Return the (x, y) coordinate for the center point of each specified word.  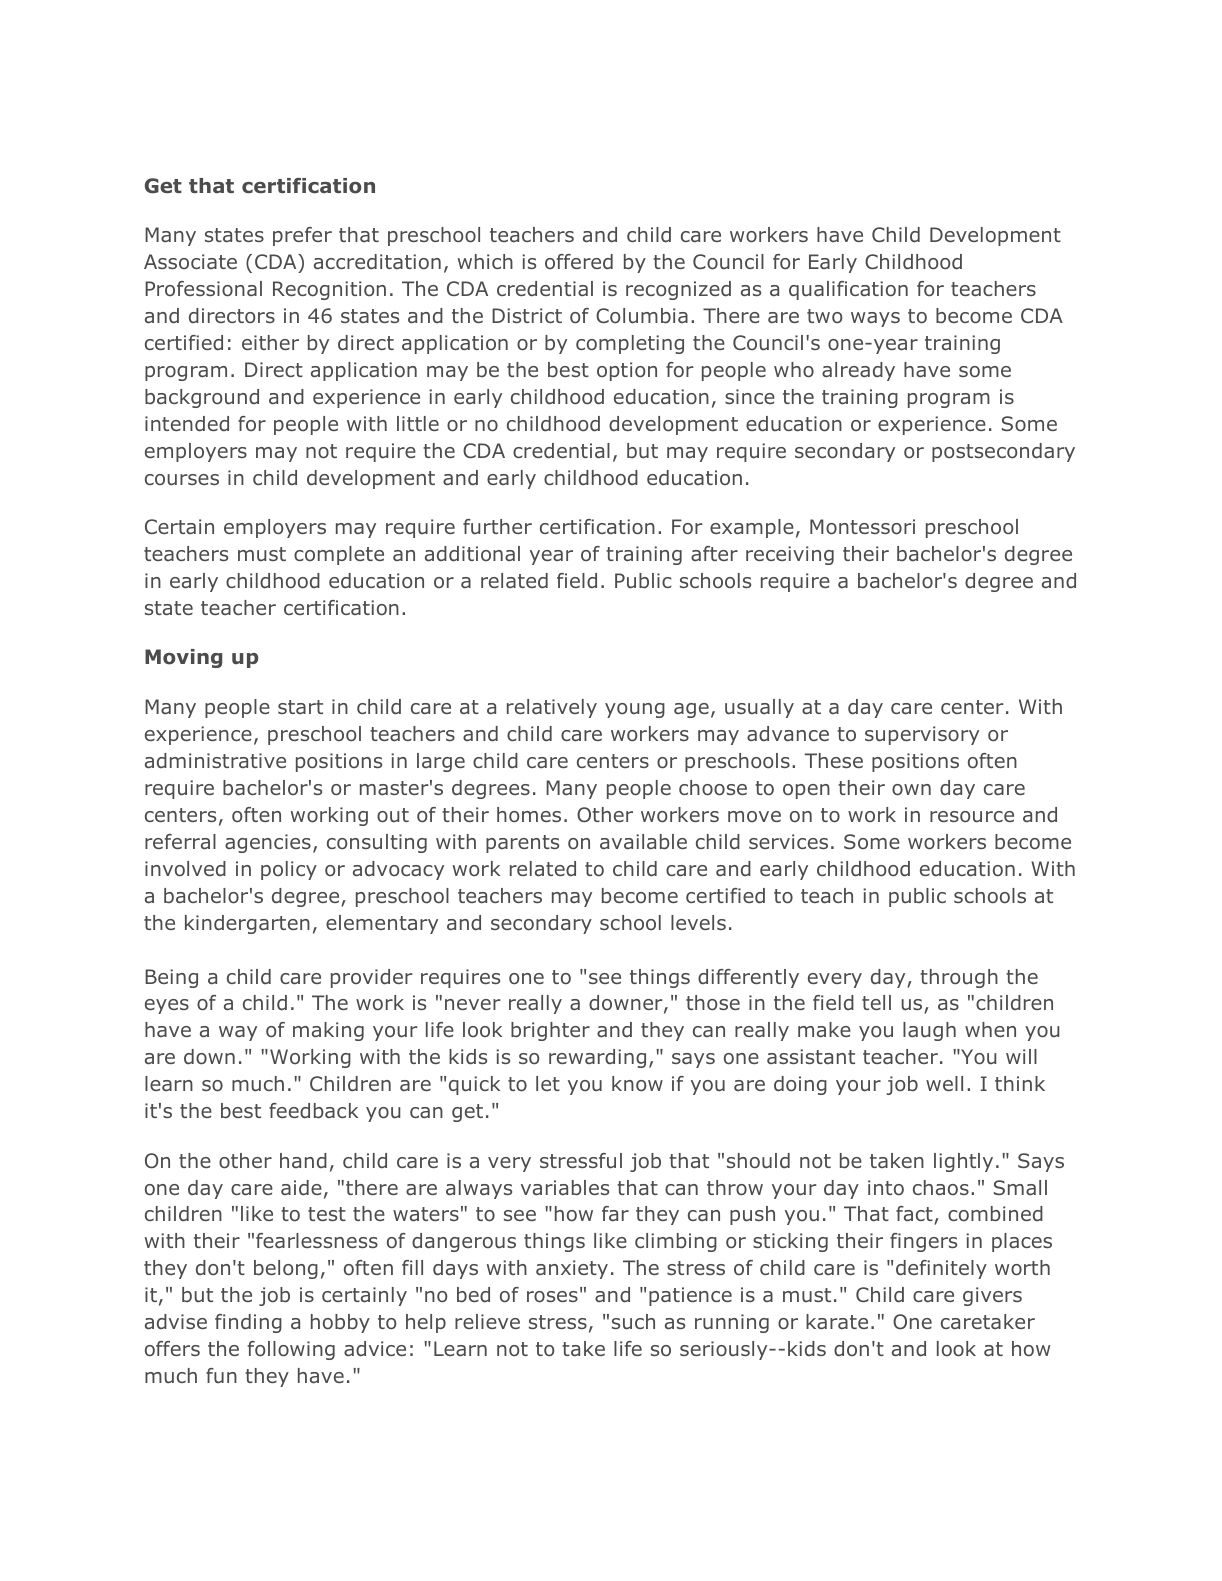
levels (698, 922)
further (497, 526)
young (635, 710)
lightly (963, 1162)
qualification (848, 290)
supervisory (922, 735)
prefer (302, 236)
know (637, 1083)
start (300, 707)
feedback (313, 1110)
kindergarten (247, 924)
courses (182, 479)
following (291, 1350)
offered (579, 261)
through (959, 978)
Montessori (862, 527)
